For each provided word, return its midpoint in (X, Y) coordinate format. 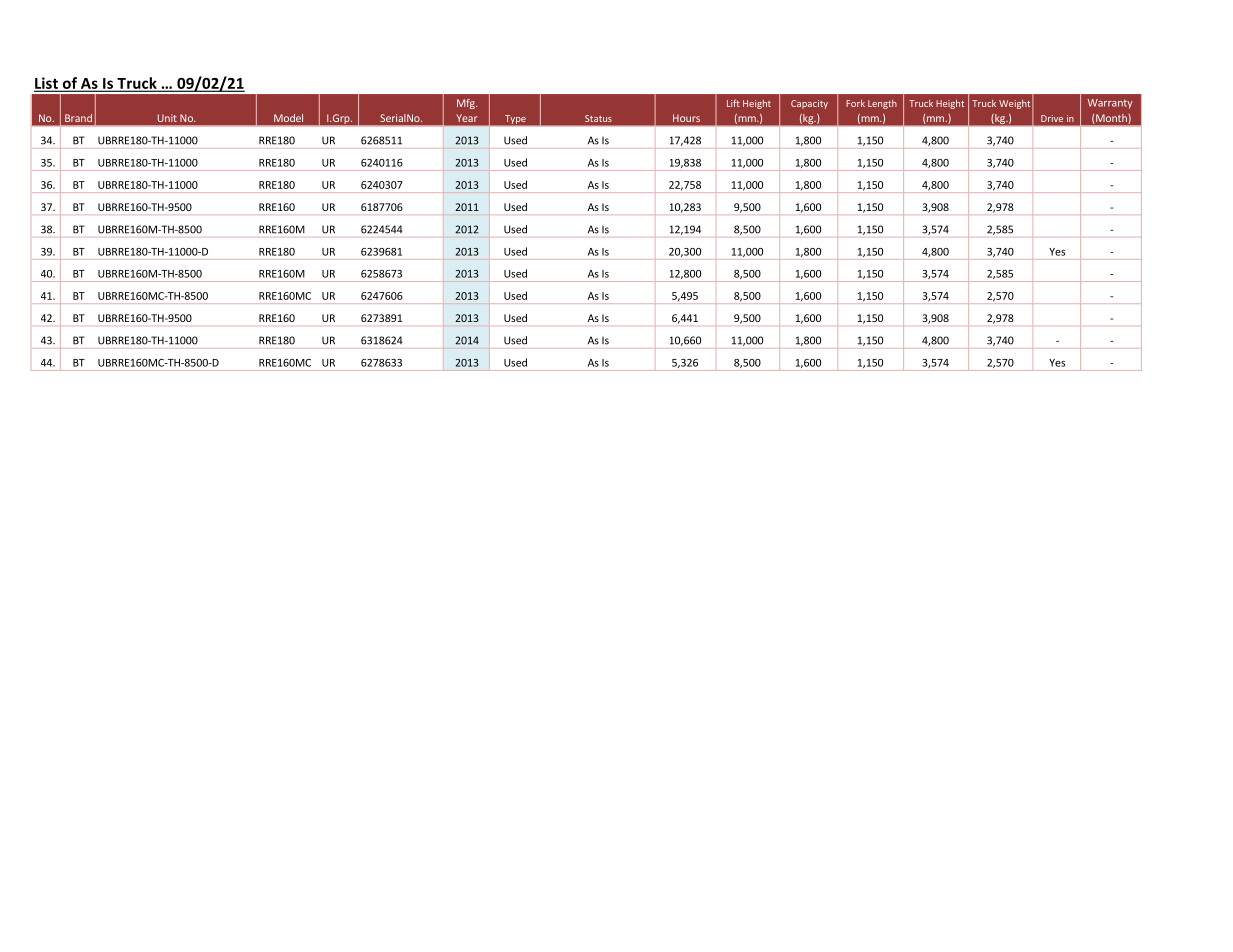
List (47, 84)
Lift (733, 103)
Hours (686, 118)
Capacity (809, 104)
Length (882, 104)
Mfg (467, 104)
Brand (78, 118)
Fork (855, 103)
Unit (167, 118)
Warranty (1110, 104)
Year (467, 118)
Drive (1052, 118)
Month (1111, 118)
